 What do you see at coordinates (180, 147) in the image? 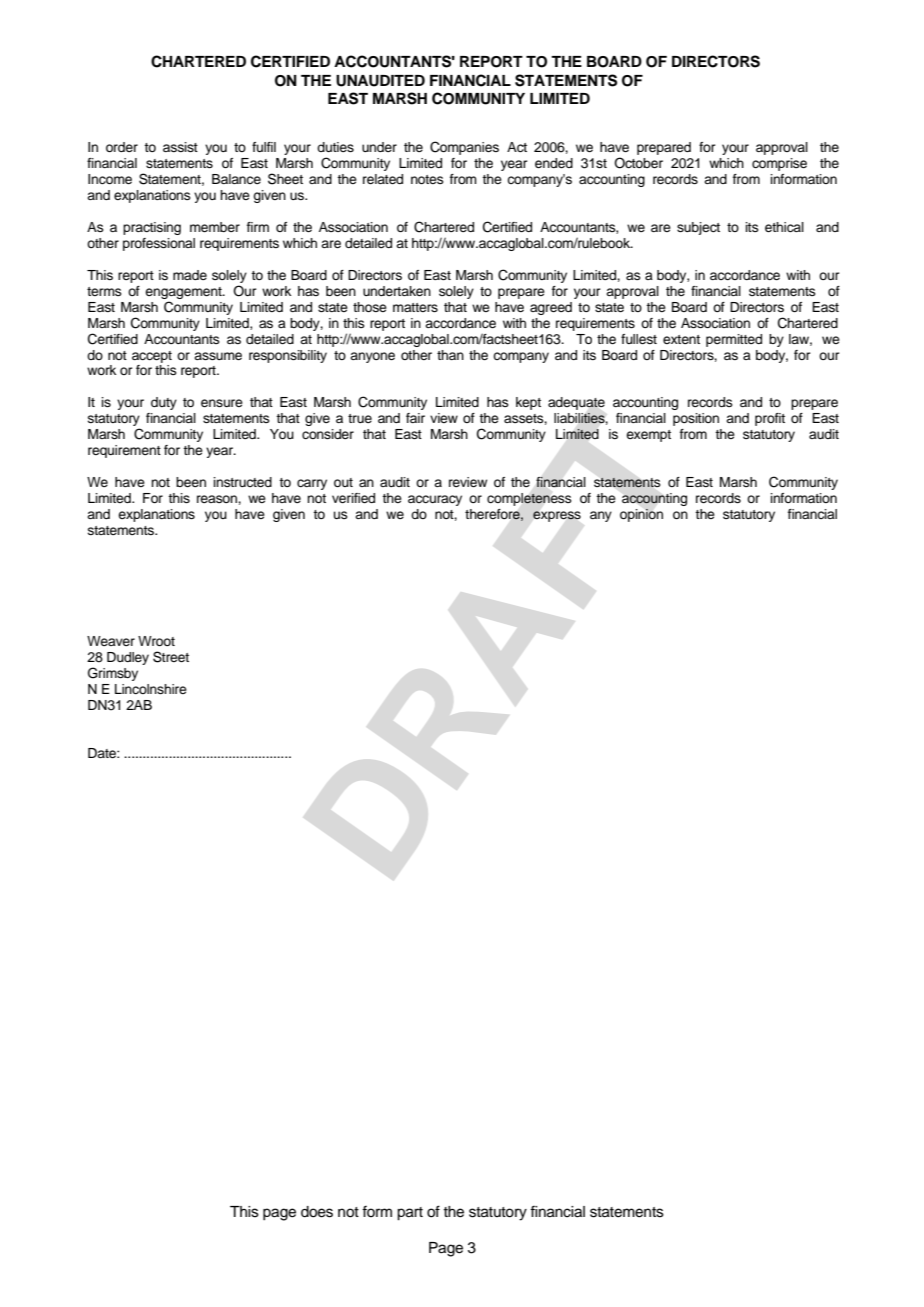
I see `assist` at bounding box center [180, 147].
